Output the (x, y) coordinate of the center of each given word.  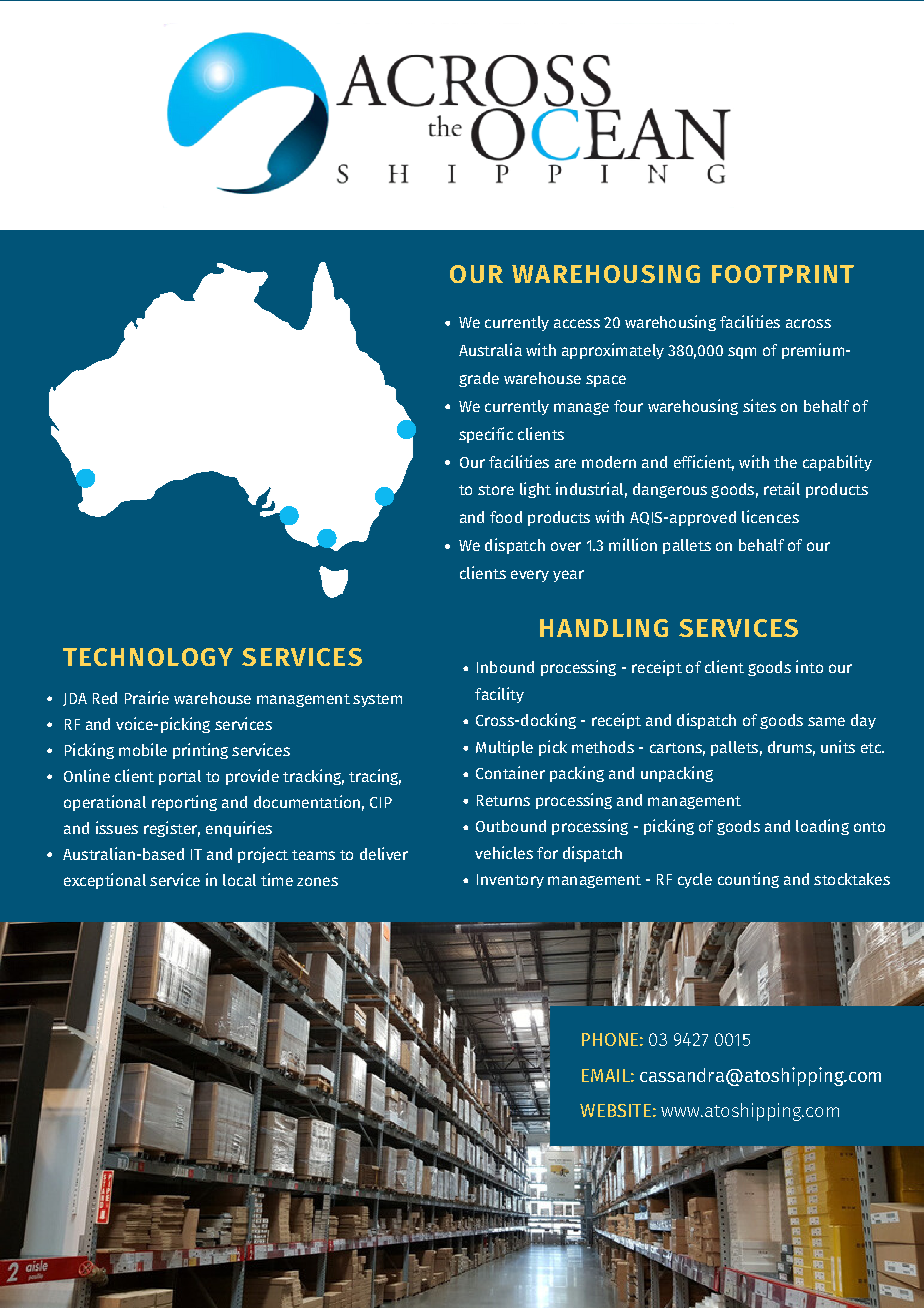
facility (499, 695)
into (809, 666)
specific (486, 435)
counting (748, 880)
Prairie (147, 697)
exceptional (105, 881)
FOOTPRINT (783, 274)
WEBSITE (615, 1110)
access (577, 323)
